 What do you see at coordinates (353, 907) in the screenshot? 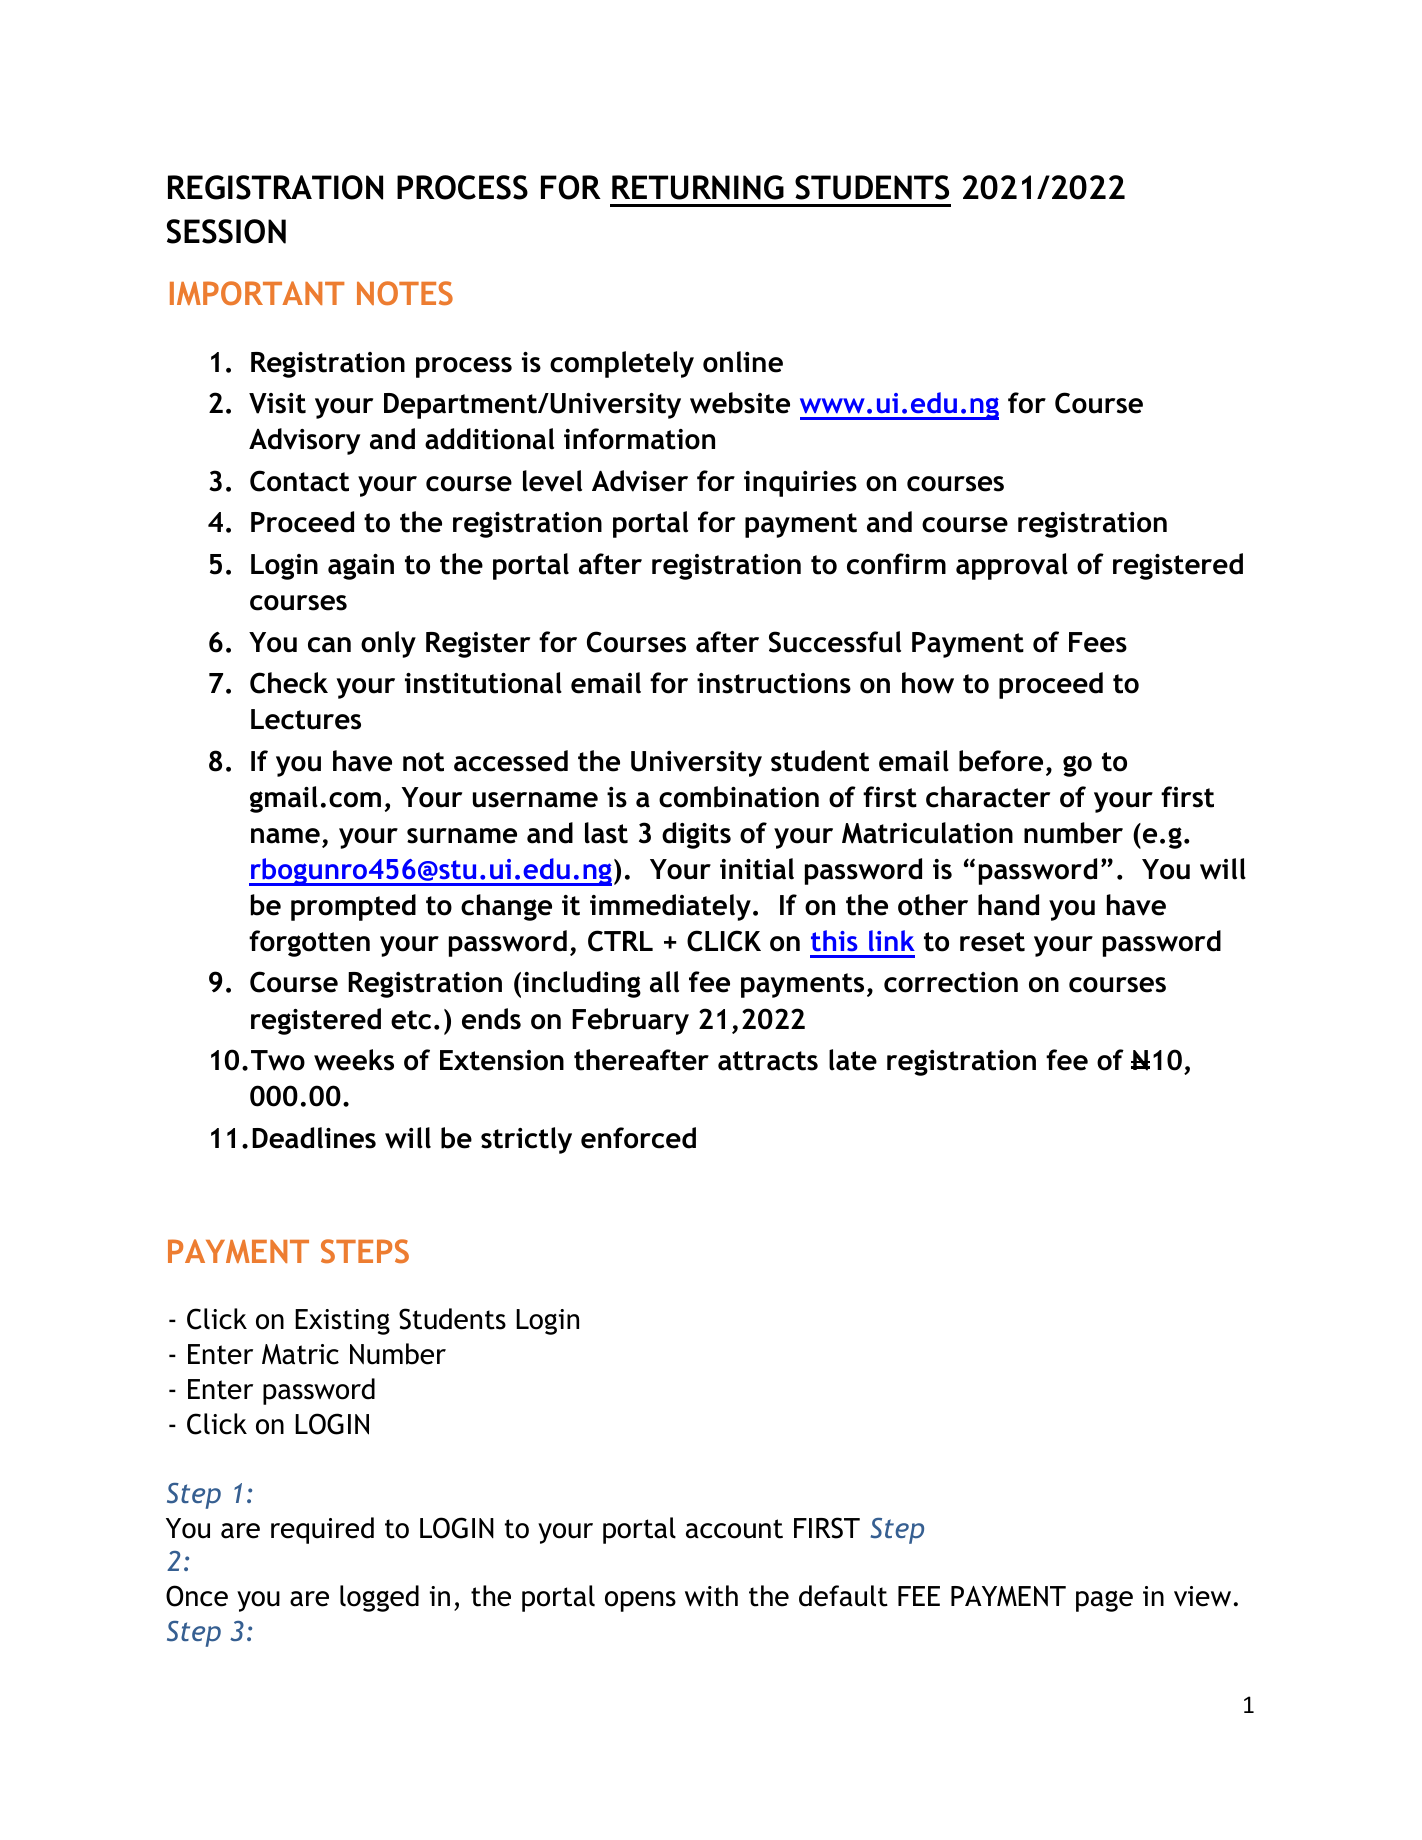
I see `prompted` at bounding box center [353, 907].
